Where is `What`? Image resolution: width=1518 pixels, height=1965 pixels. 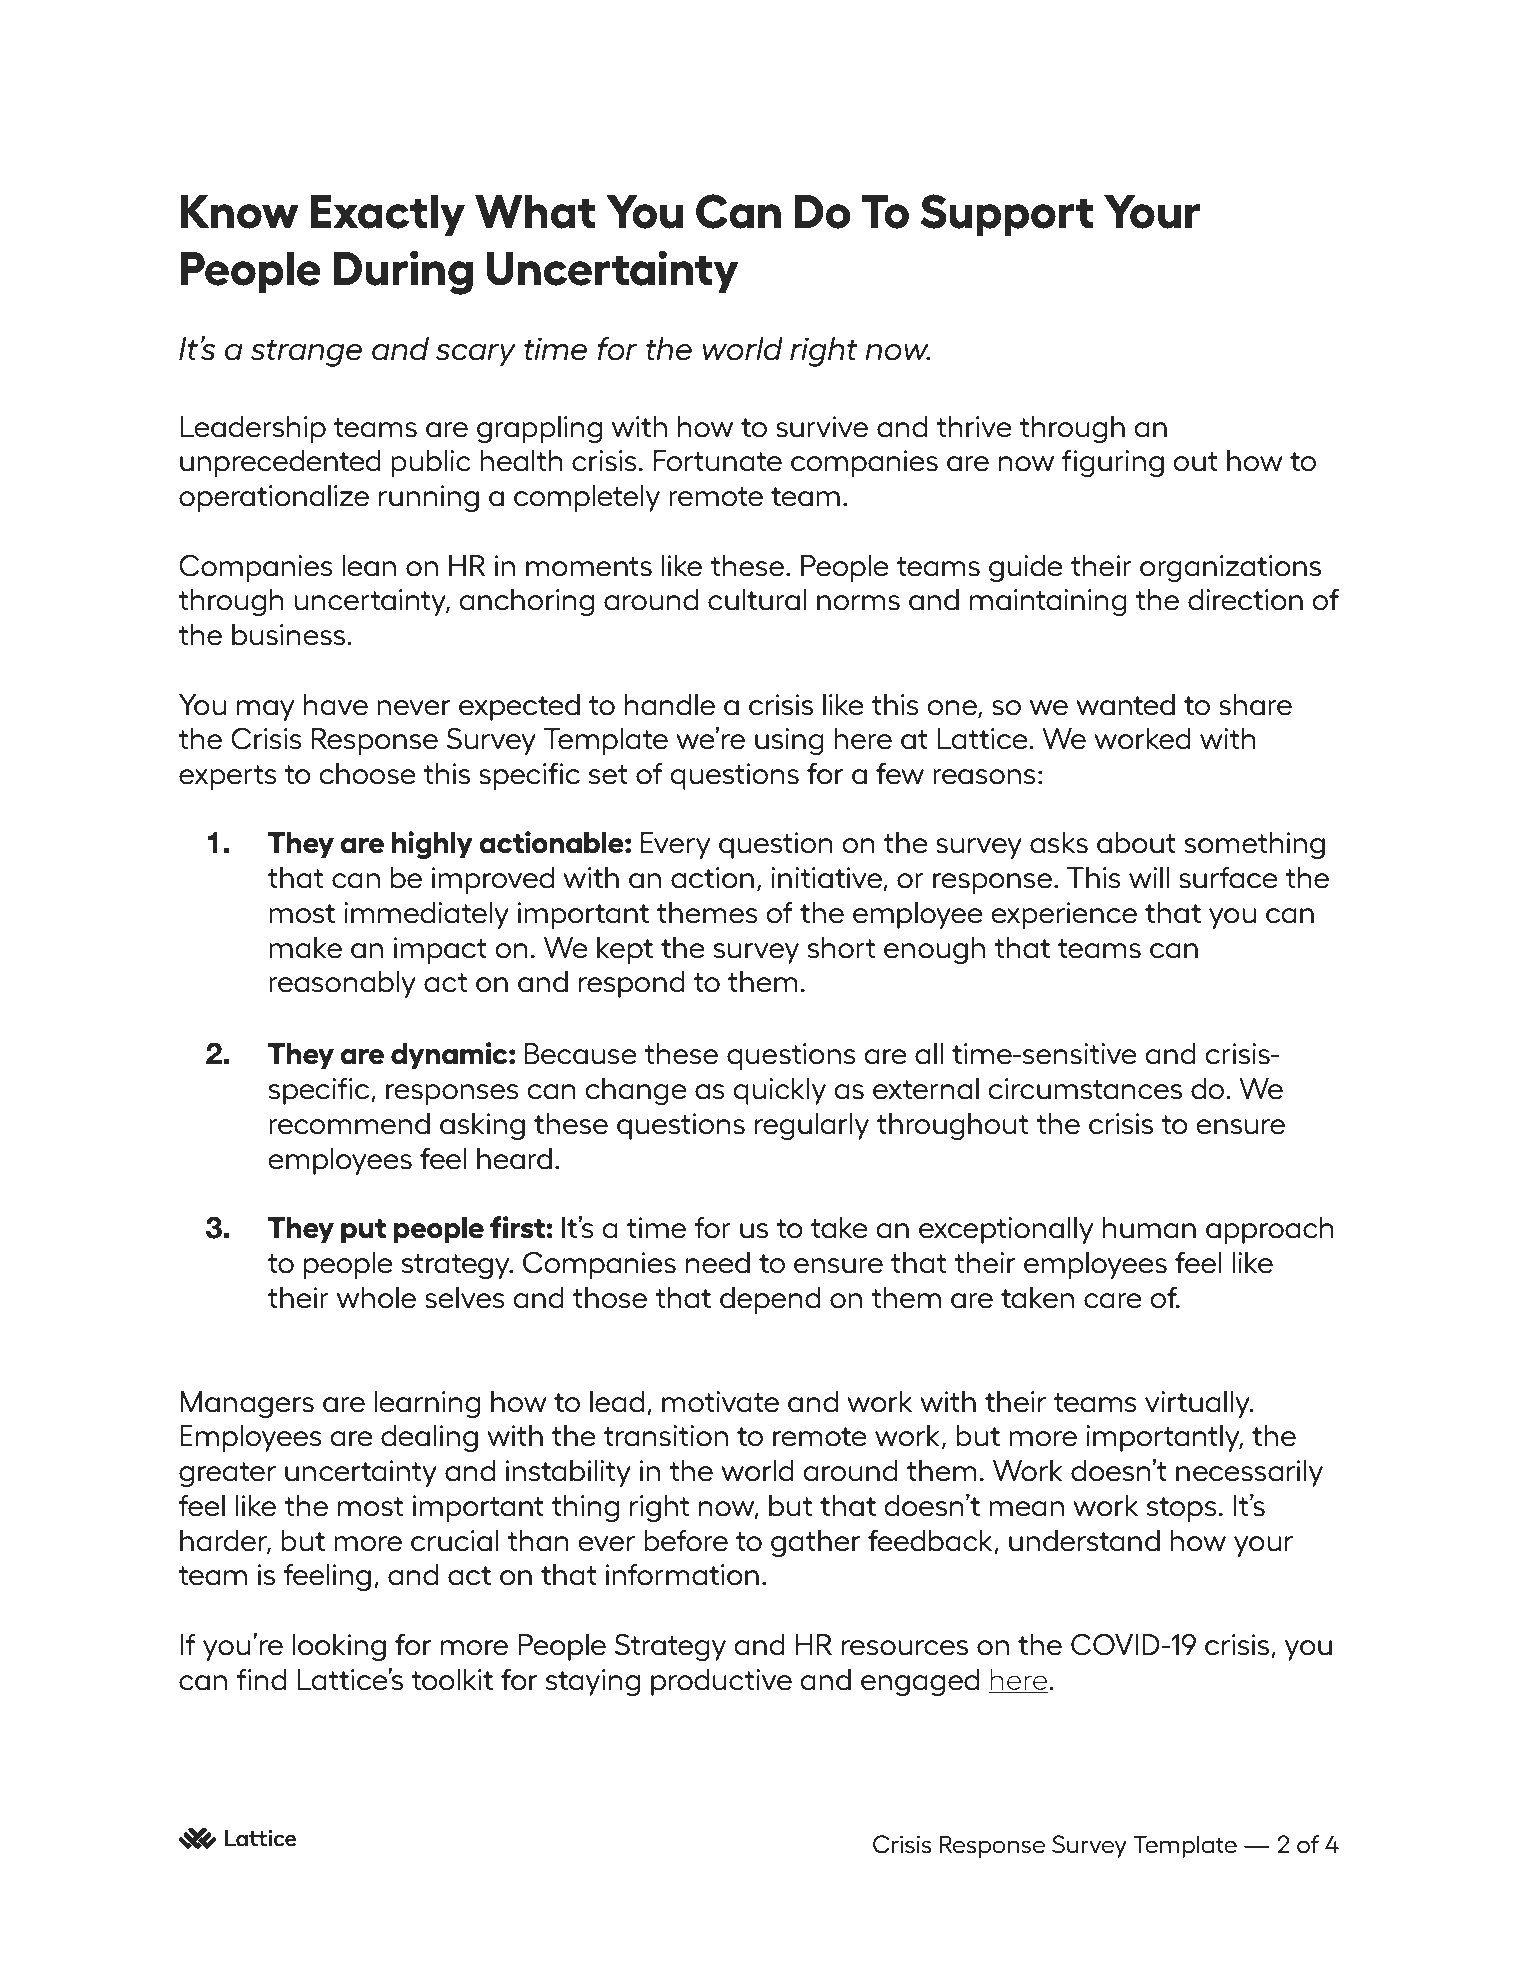 What is located at coordinates (535, 212).
